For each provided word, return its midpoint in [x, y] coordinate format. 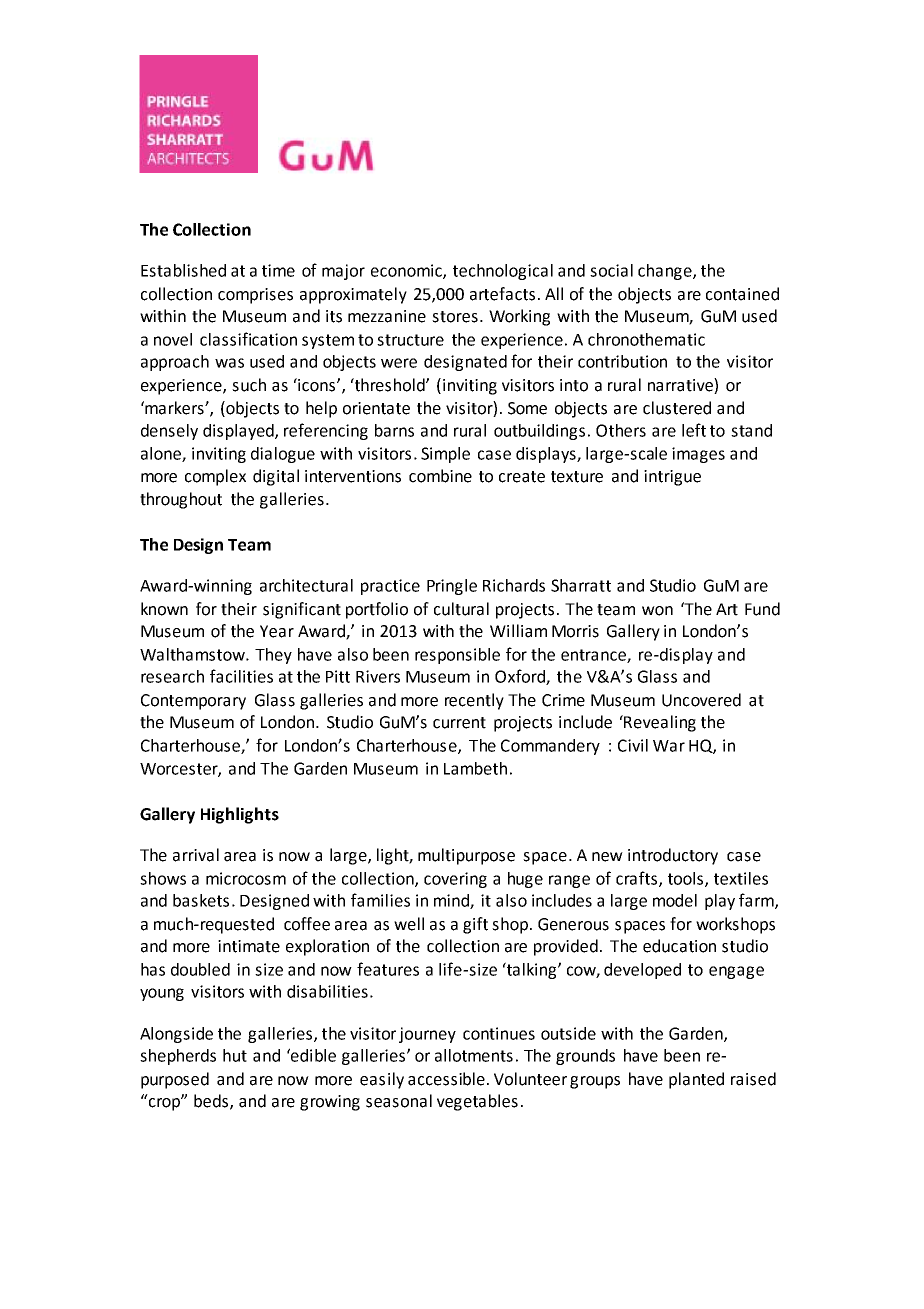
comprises [255, 296]
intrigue [672, 478]
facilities [241, 676]
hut [235, 1055]
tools [685, 878]
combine [440, 476]
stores [455, 317]
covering [455, 880]
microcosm [246, 878]
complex [215, 477]
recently [474, 701]
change [666, 272]
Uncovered [701, 700]
